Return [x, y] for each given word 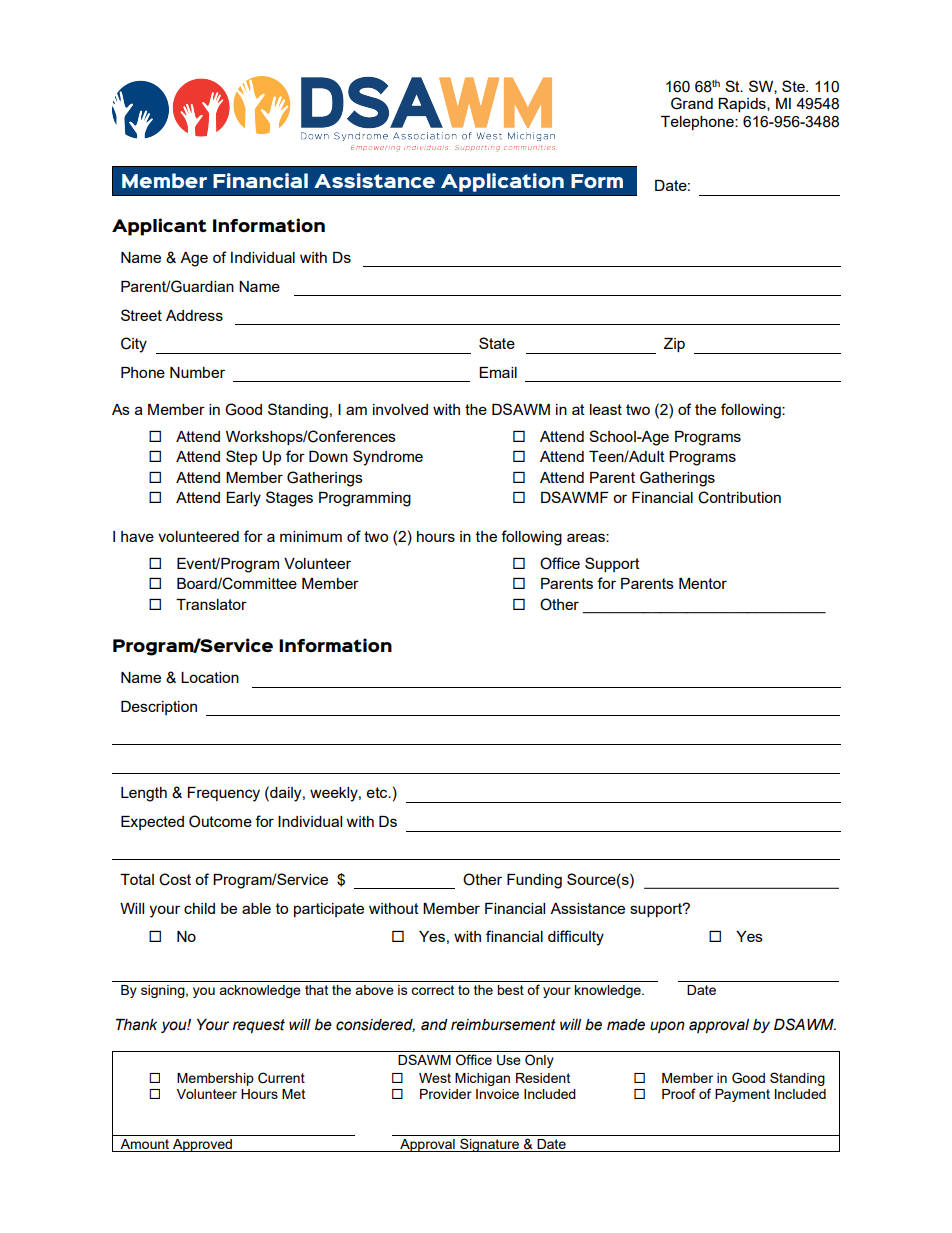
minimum [311, 536]
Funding [534, 881]
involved [400, 409]
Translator [211, 604]
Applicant [159, 227]
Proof [679, 1093]
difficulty [576, 938]
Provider [446, 1094]
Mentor [703, 583]
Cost [175, 879]
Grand [692, 103]
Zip [674, 345]
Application [502, 182]
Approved [202, 1145]
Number [197, 372]
